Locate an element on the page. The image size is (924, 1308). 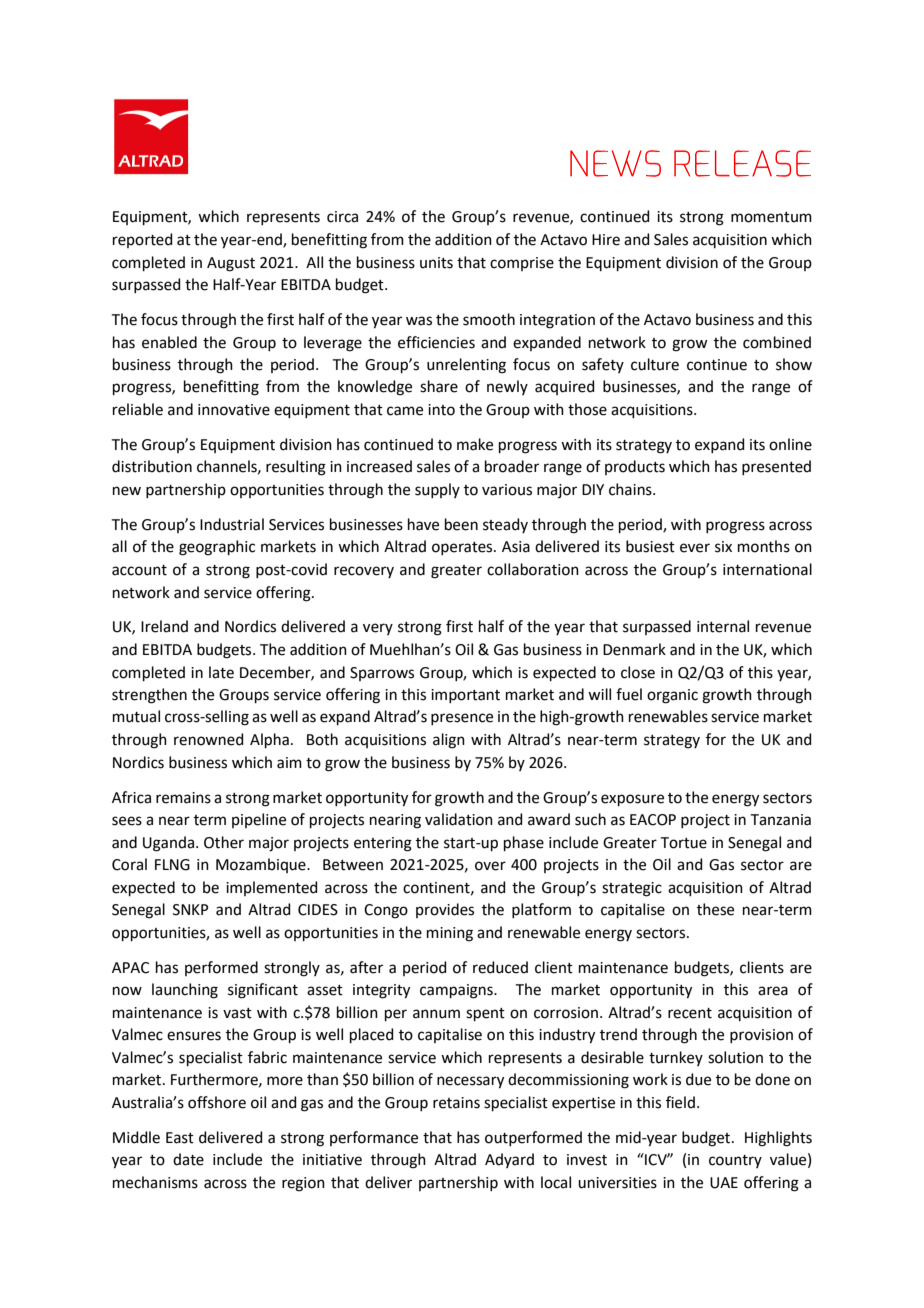
make is located at coordinates (475, 444).
